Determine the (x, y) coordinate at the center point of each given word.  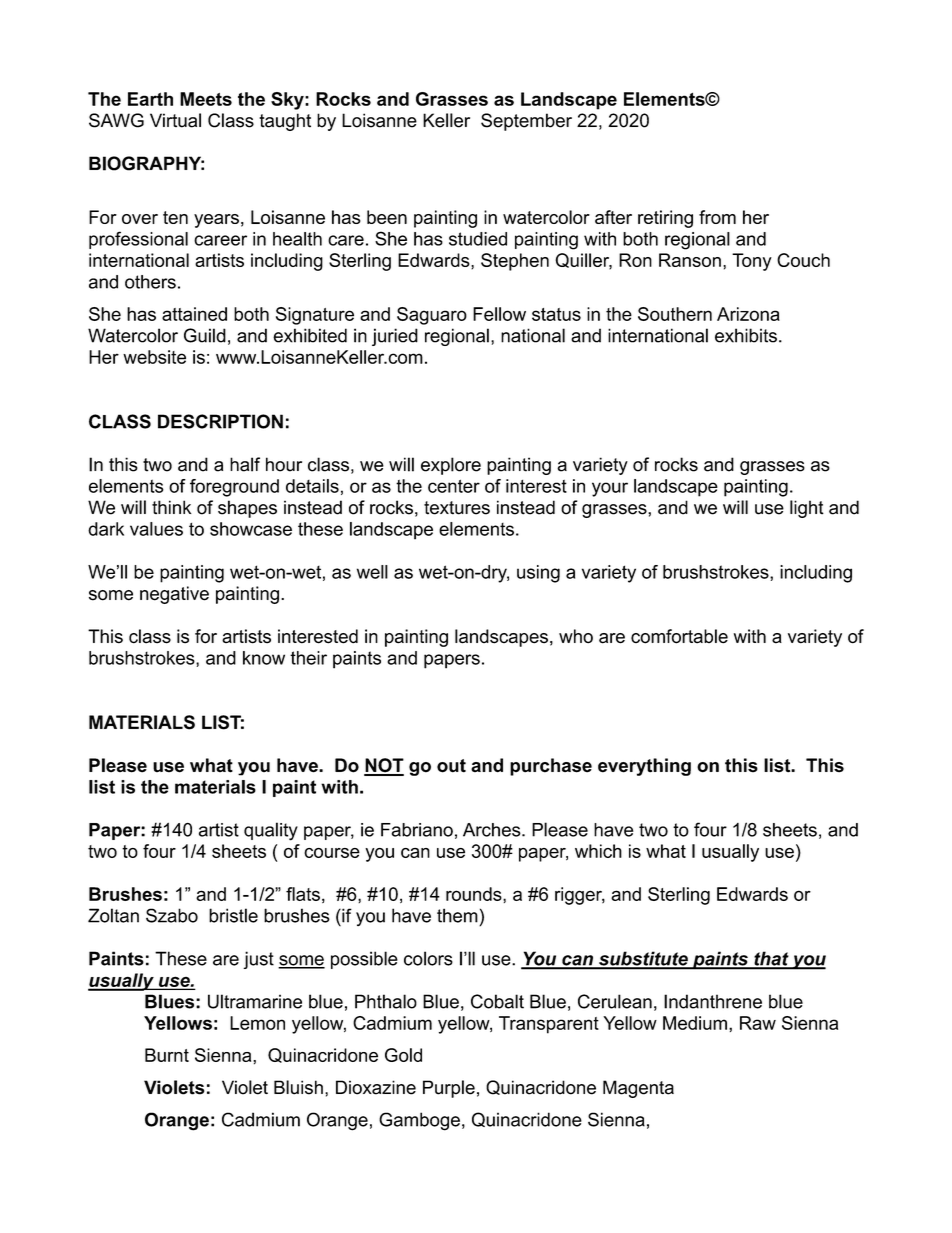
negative (174, 595)
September (526, 122)
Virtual (175, 120)
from (717, 217)
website (154, 357)
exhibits (746, 335)
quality (271, 831)
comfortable (679, 636)
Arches (493, 830)
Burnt (167, 1055)
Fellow (499, 314)
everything (644, 767)
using (538, 574)
